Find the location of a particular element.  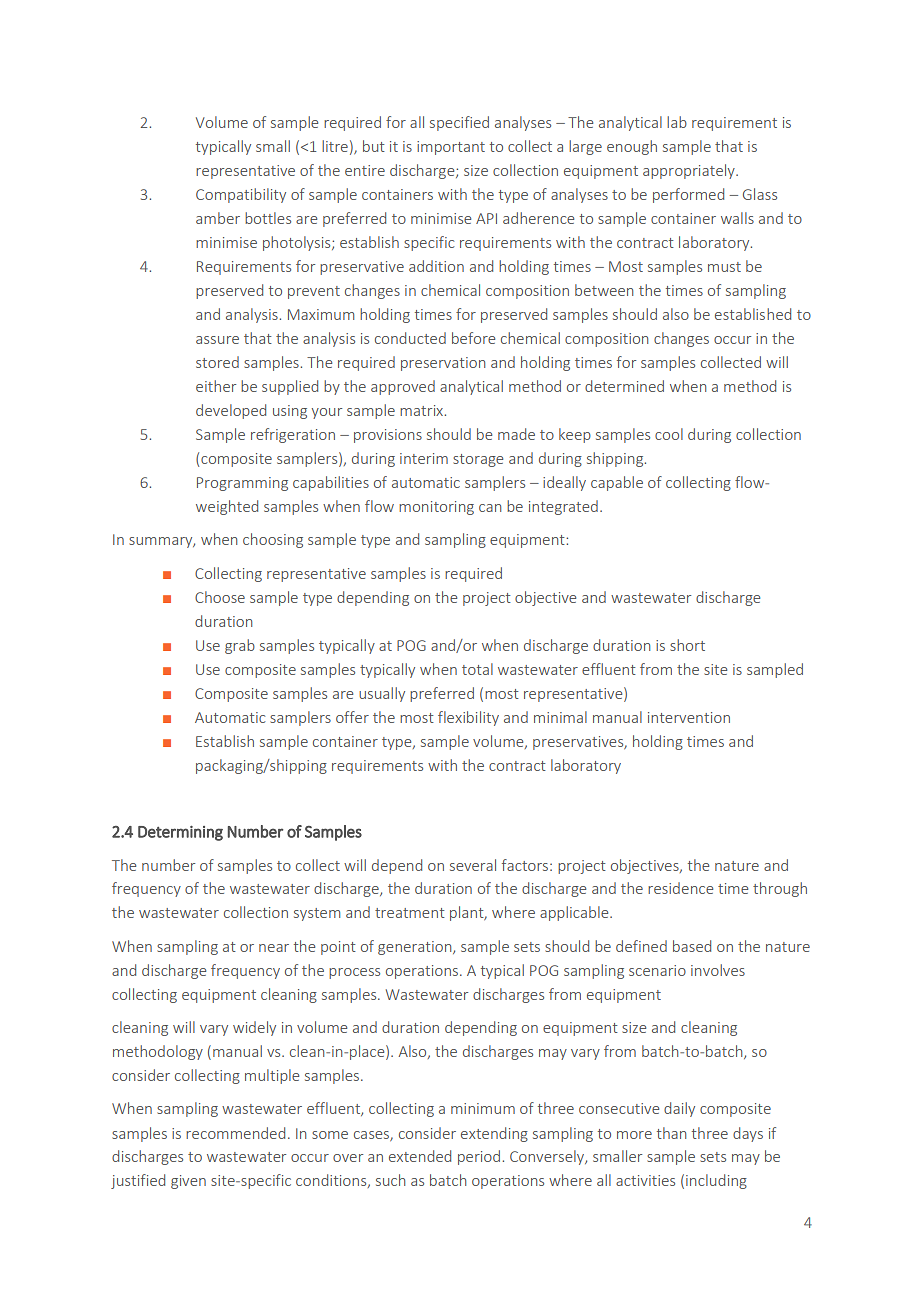

Compatibility is located at coordinates (241, 195).
